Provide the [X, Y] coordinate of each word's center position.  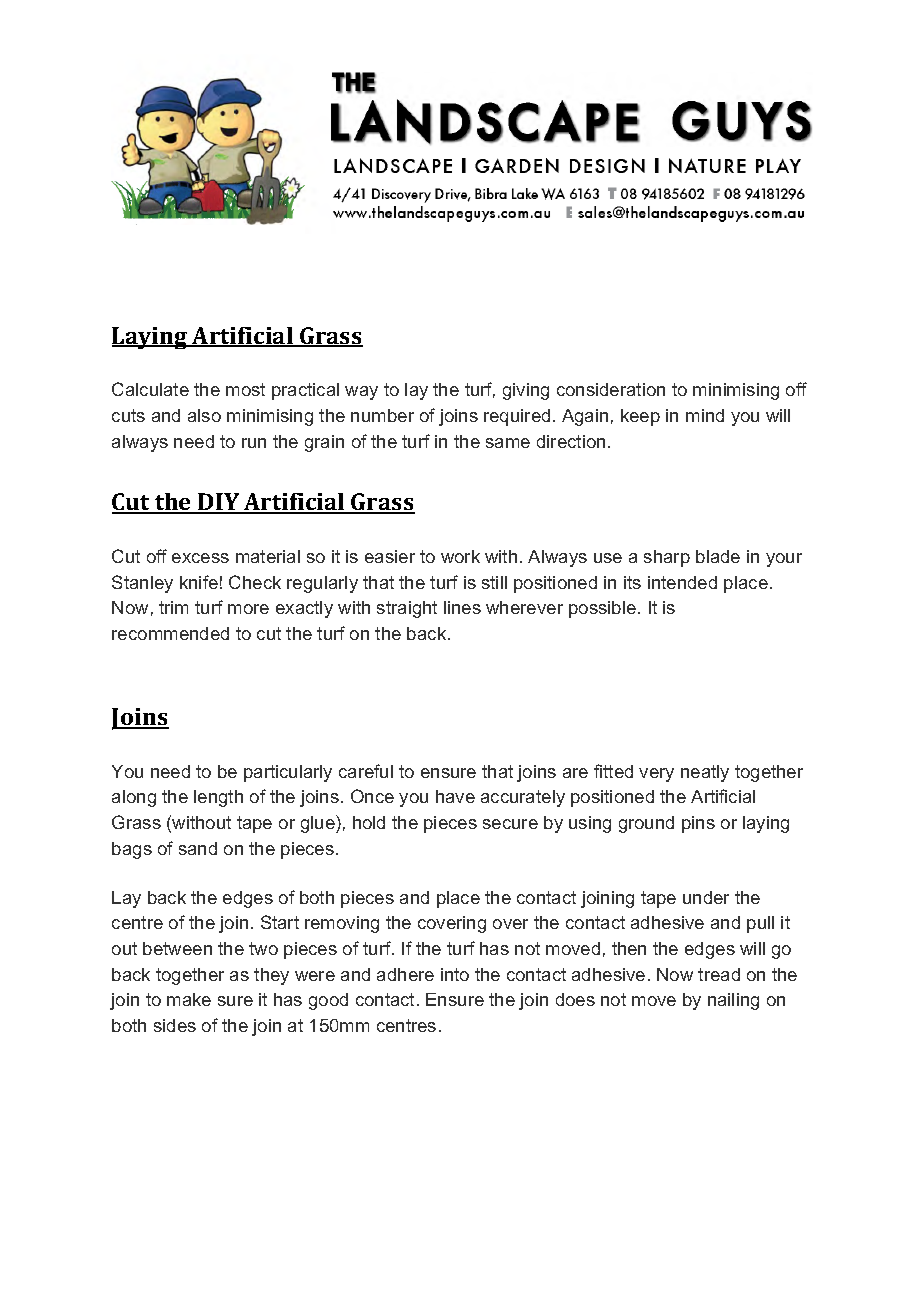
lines [462, 607]
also [204, 415]
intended [682, 582]
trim [173, 607]
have [455, 796]
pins [698, 824]
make [189, 999]
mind [705, 415]
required [517, 417]
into [455, 974]
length [218, 798]
